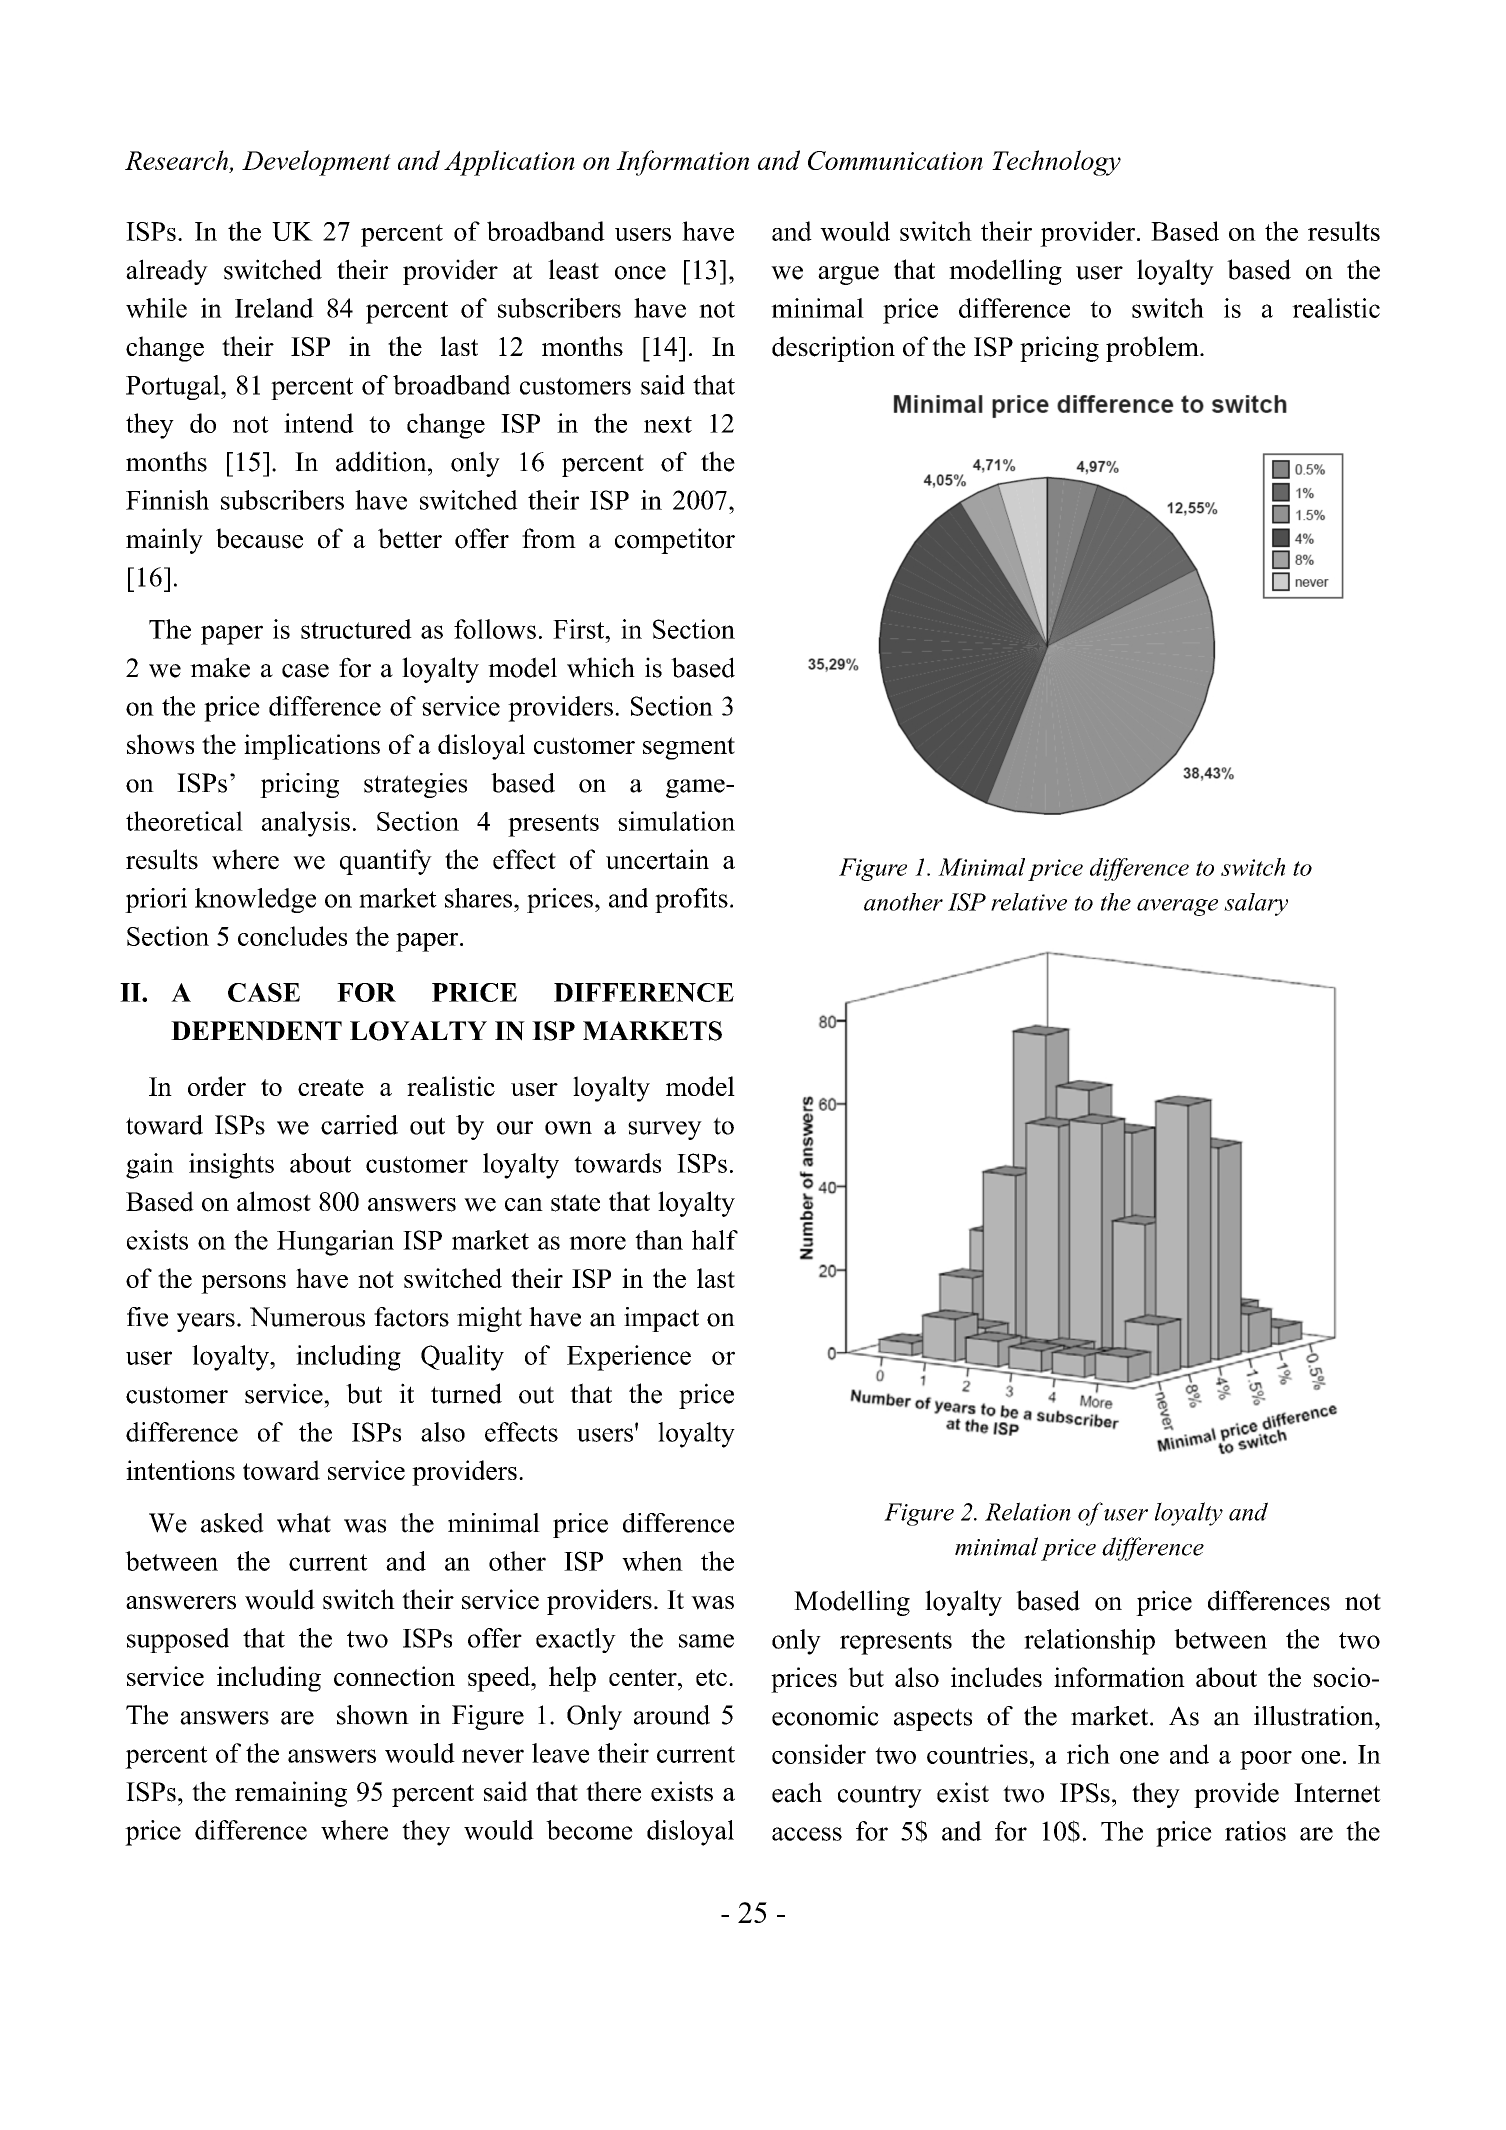 Image resolution: width=1506 pixels, height=2130 pixels. What do you see at coordinates (259, 538) in the screenshot?
I see `because` at bounding box center [259, 538].
